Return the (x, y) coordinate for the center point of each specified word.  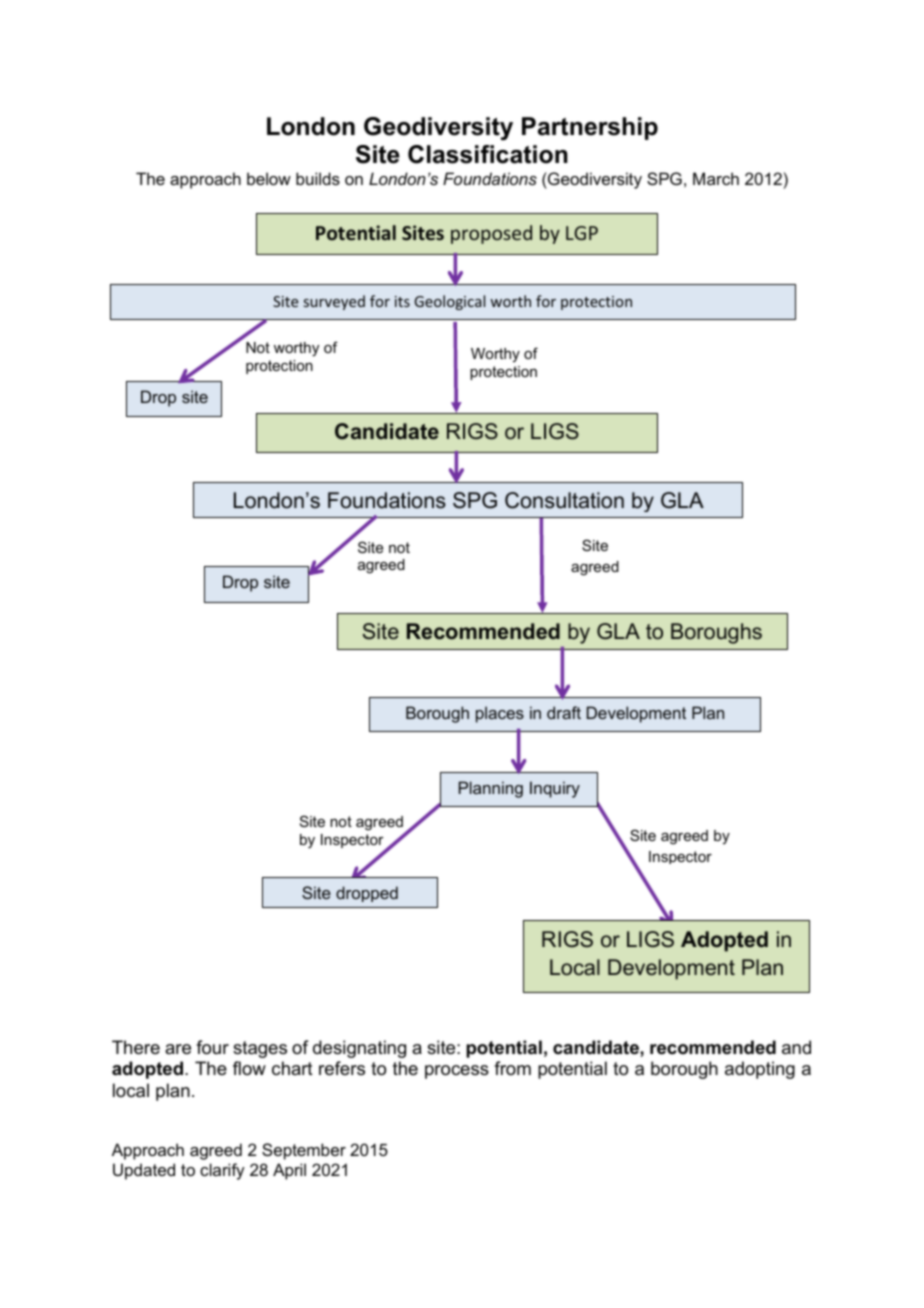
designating (359, 1049)
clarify (222, 1171)
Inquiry (555, 789)
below (269, 178)
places (500, 714)
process (457, 1072)
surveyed (334, 302)
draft (564, 712)
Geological (449, 302)
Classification (488, 154)
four (212, 1047)
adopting (760, 1070)
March (716, 178)
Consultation (564, 500)
